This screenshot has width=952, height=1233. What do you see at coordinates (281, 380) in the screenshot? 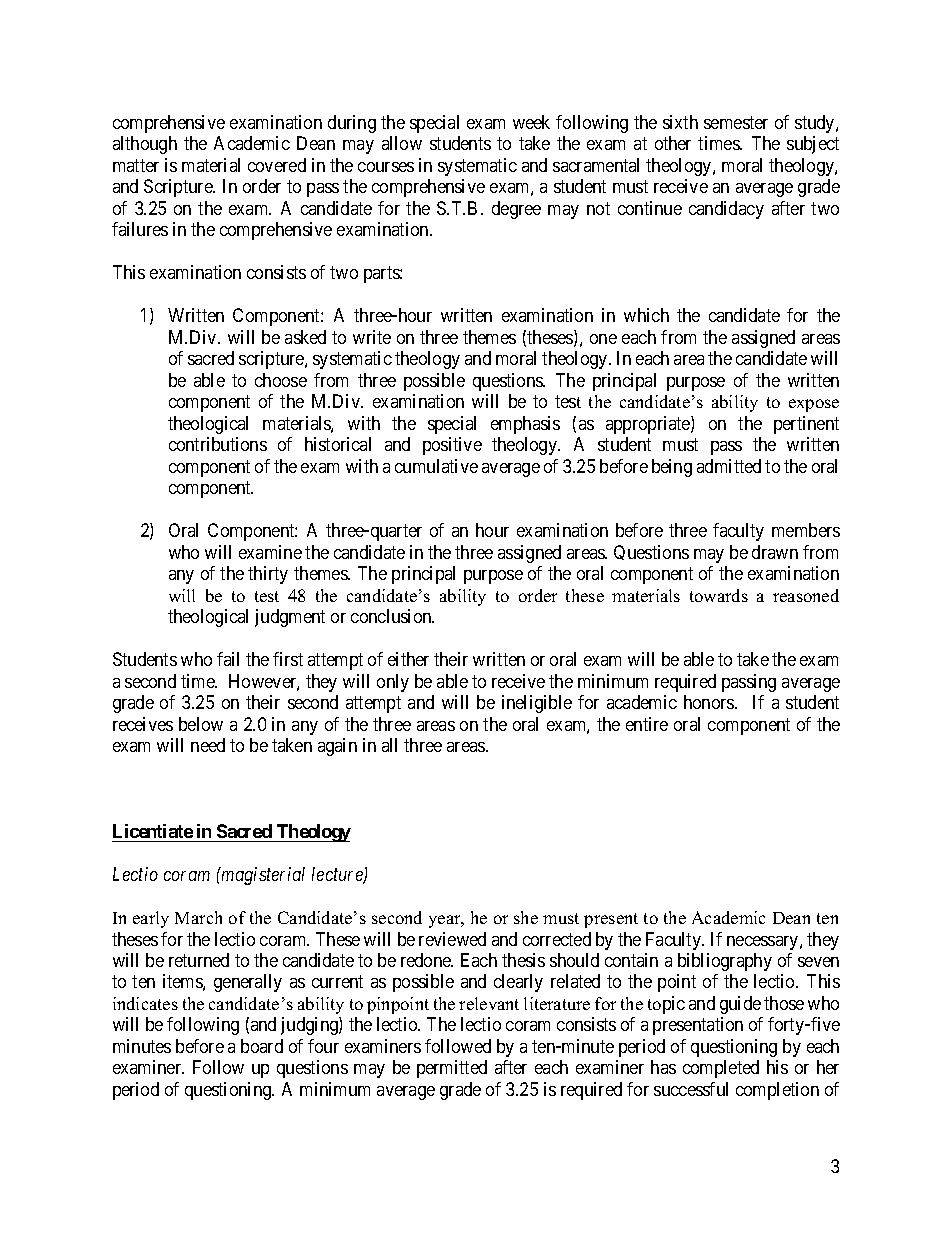
I see `choose` at bounding box center [281, 380].
